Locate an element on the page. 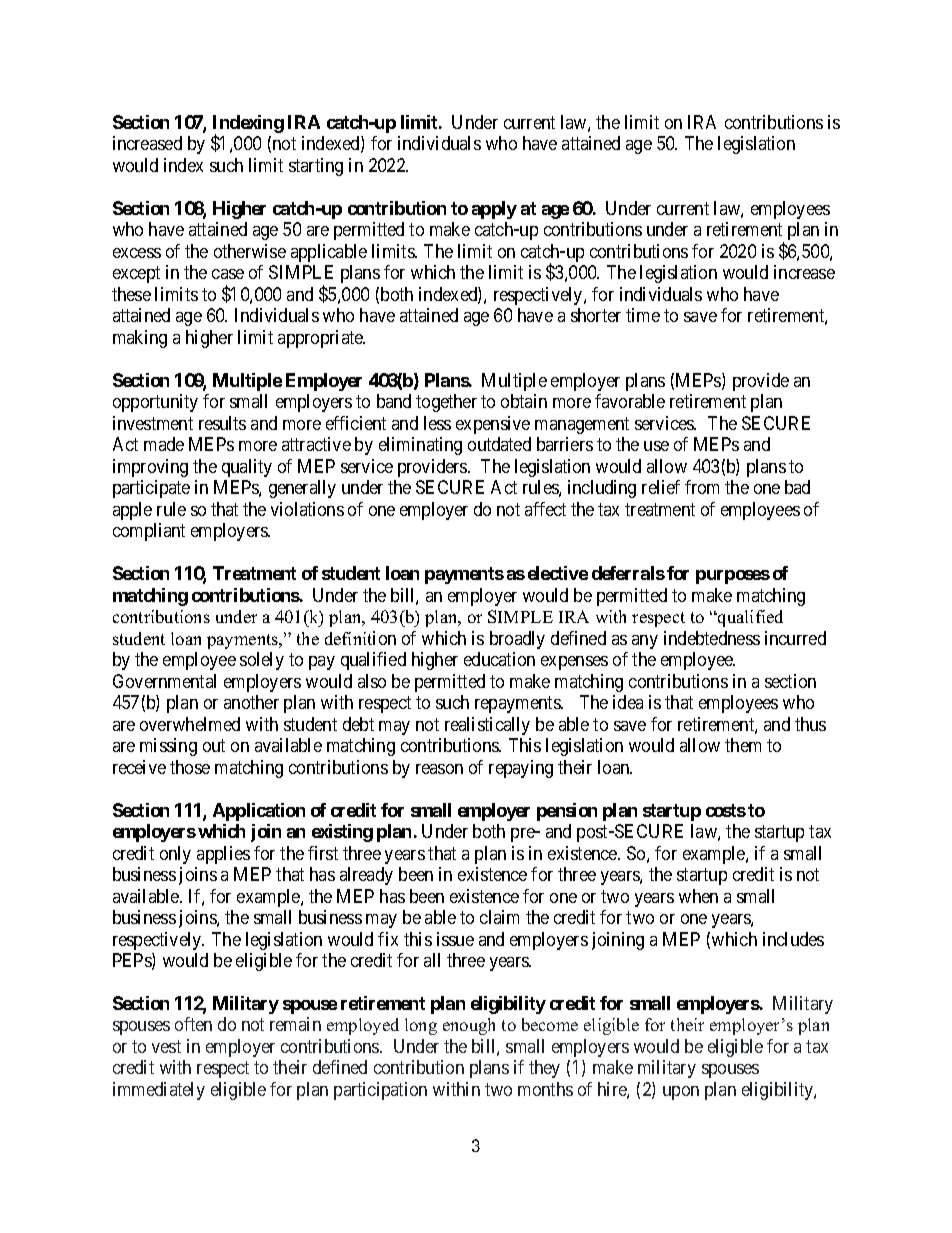  often is located at coordinates (193, 1024).
